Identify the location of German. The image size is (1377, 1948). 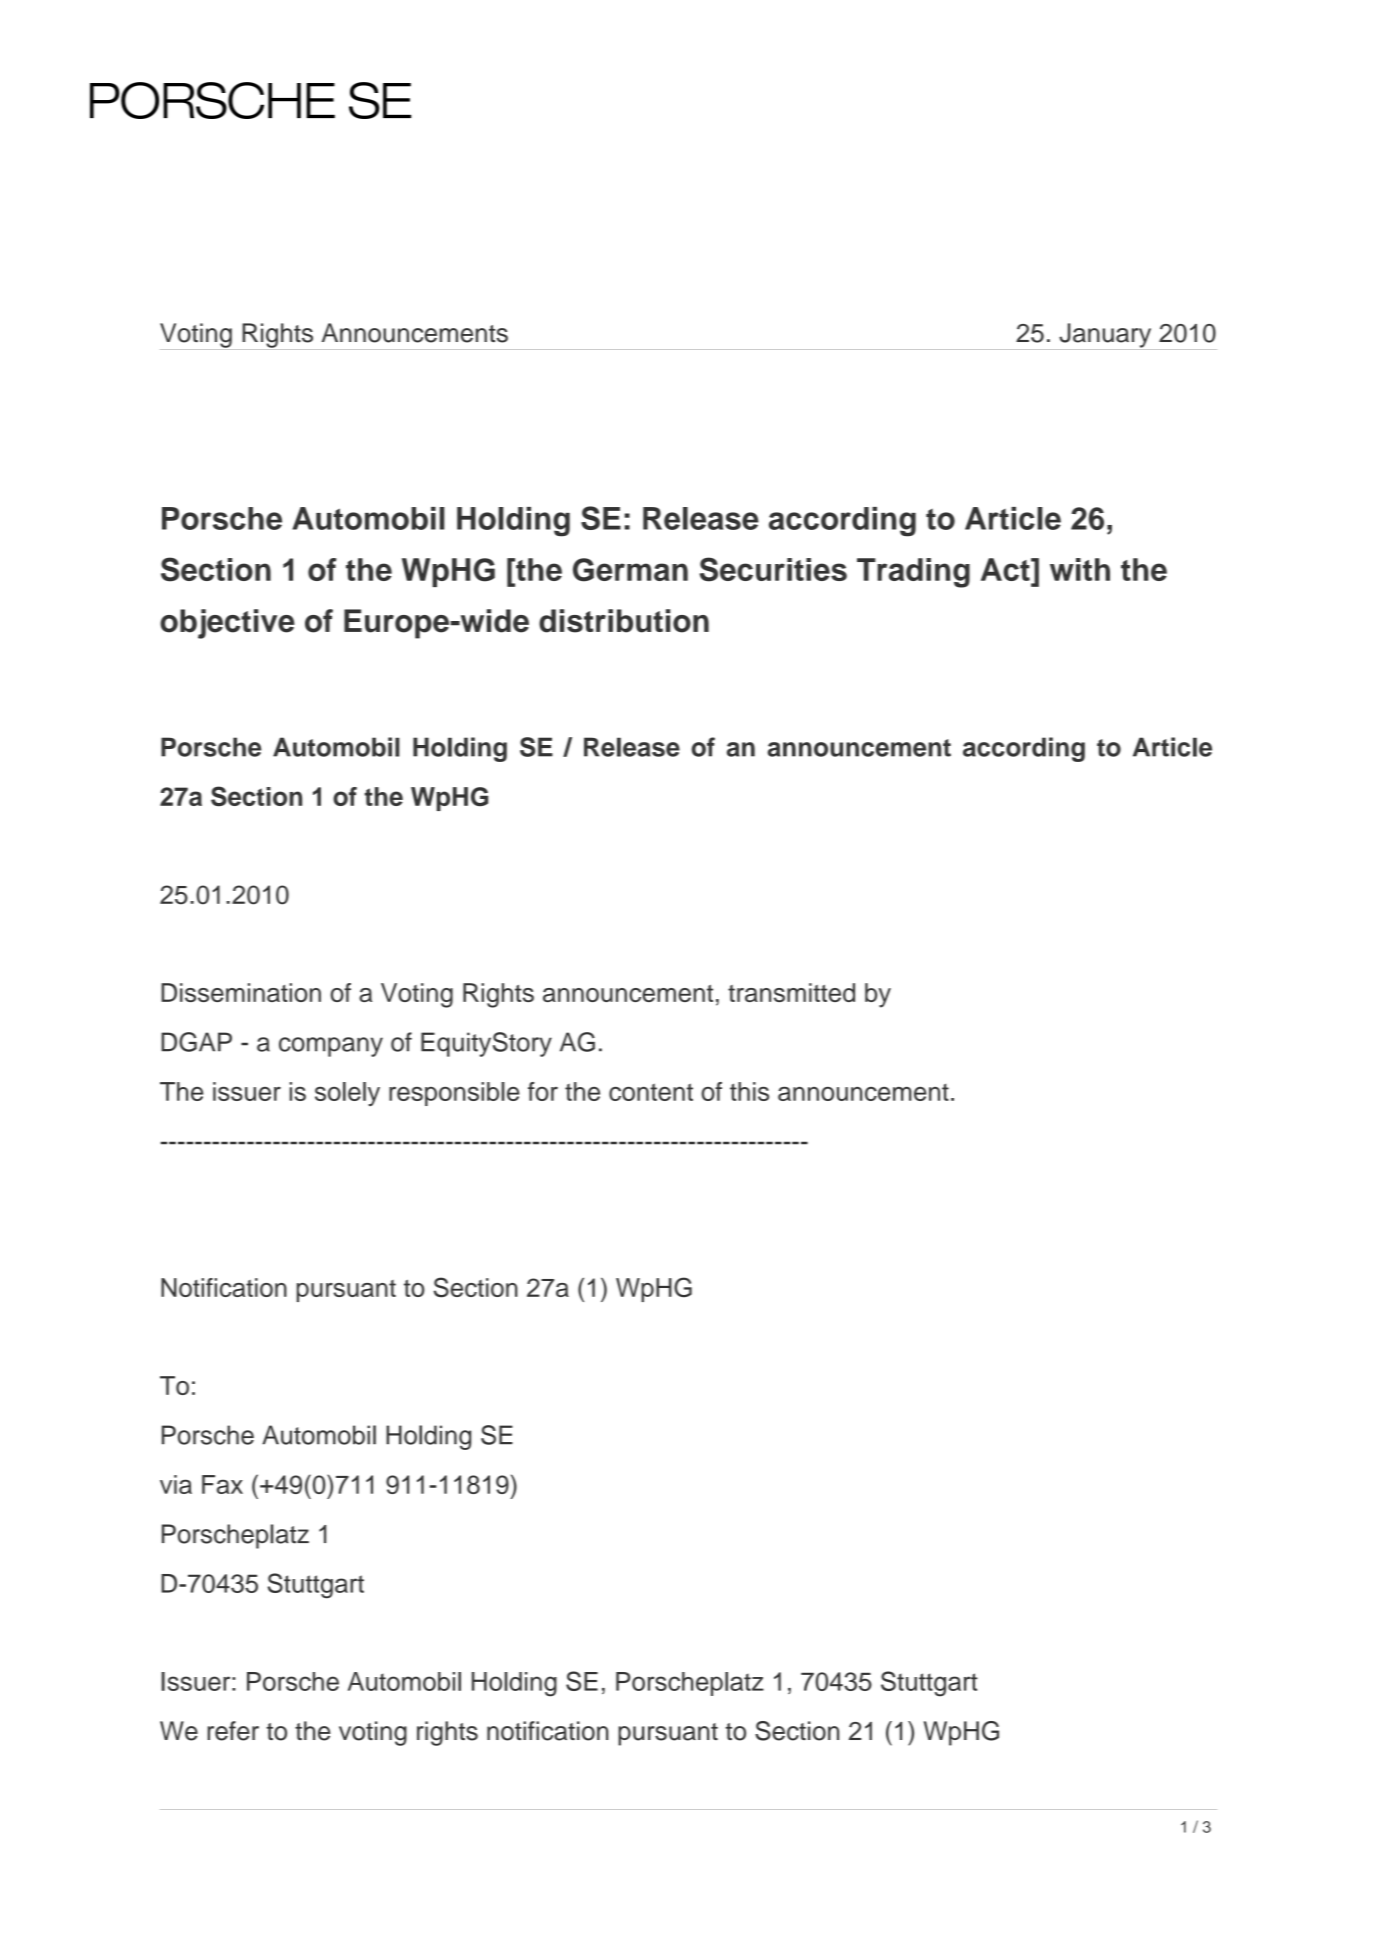
(630, 570).
